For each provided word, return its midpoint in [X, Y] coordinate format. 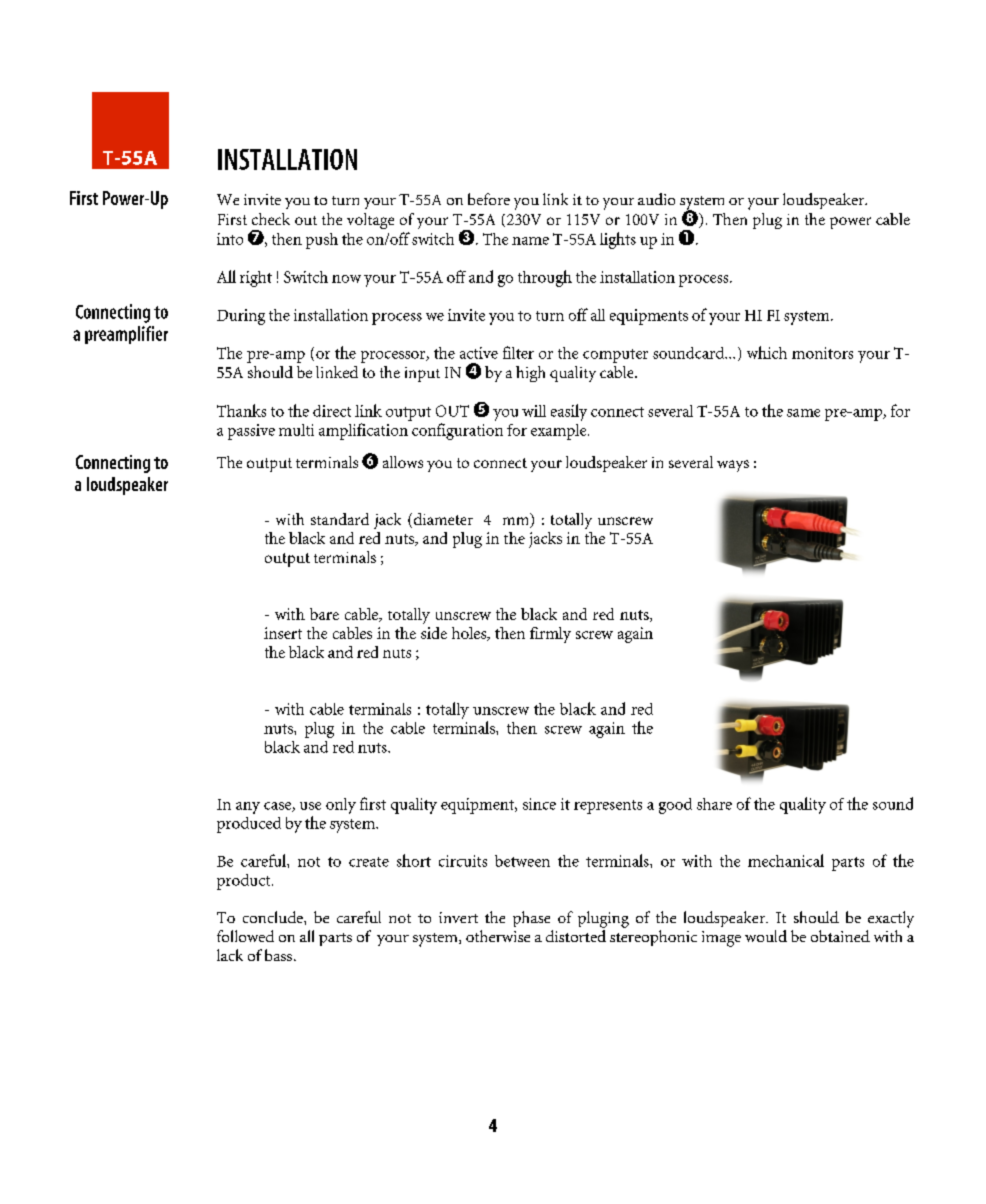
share [714, 804]
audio [656, 199]
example [560, 432]
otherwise [498, 936]
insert [283, 633]
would [766, 936]
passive [251, 432]
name [530, 241]
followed [245, 936]
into [230, 239]
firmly [550, 635]
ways [733, 466]
